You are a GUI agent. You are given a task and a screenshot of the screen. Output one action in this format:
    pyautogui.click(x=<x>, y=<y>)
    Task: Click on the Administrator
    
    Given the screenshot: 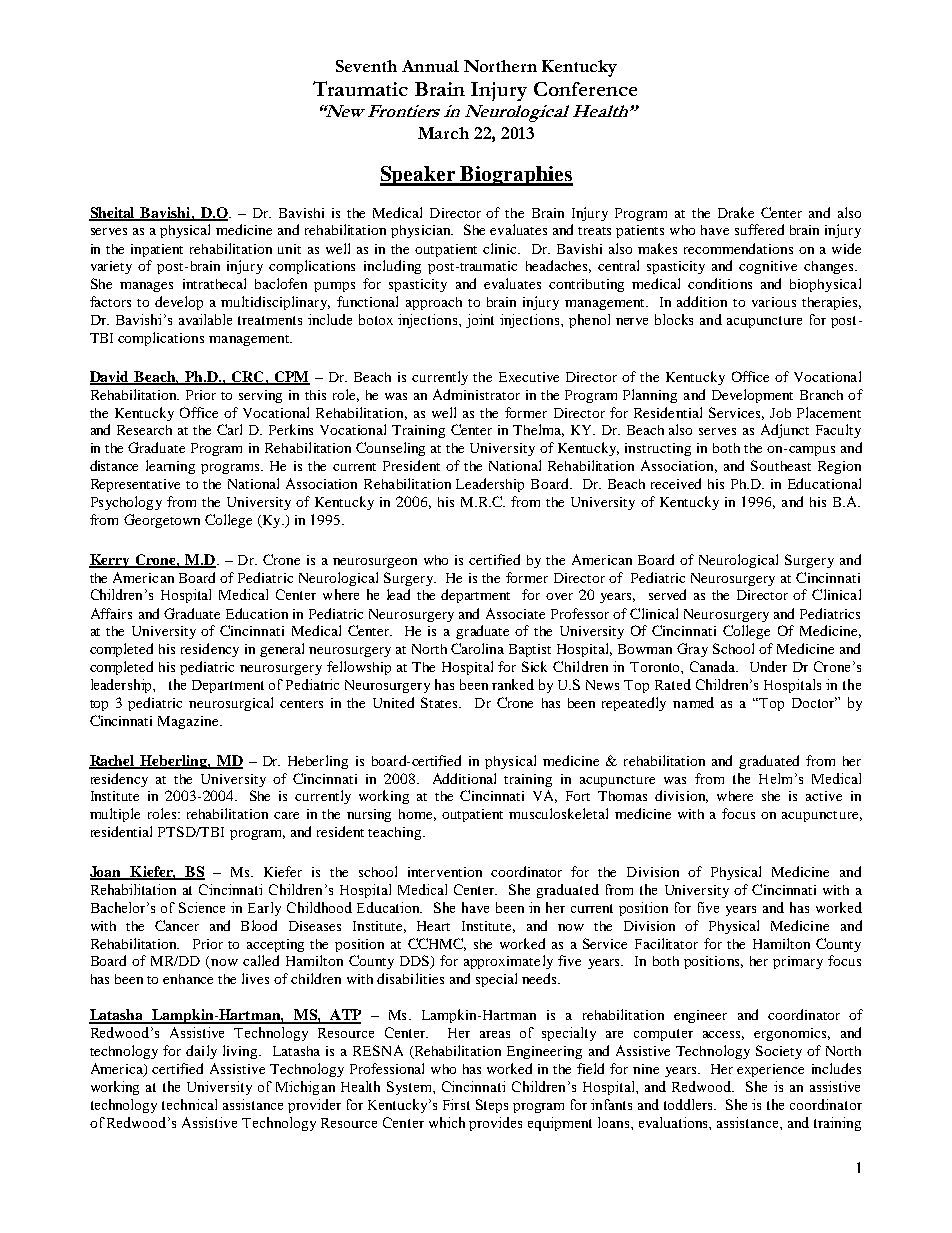 What is the action you would take?
    pyautogui.click(x=476, y=394)
